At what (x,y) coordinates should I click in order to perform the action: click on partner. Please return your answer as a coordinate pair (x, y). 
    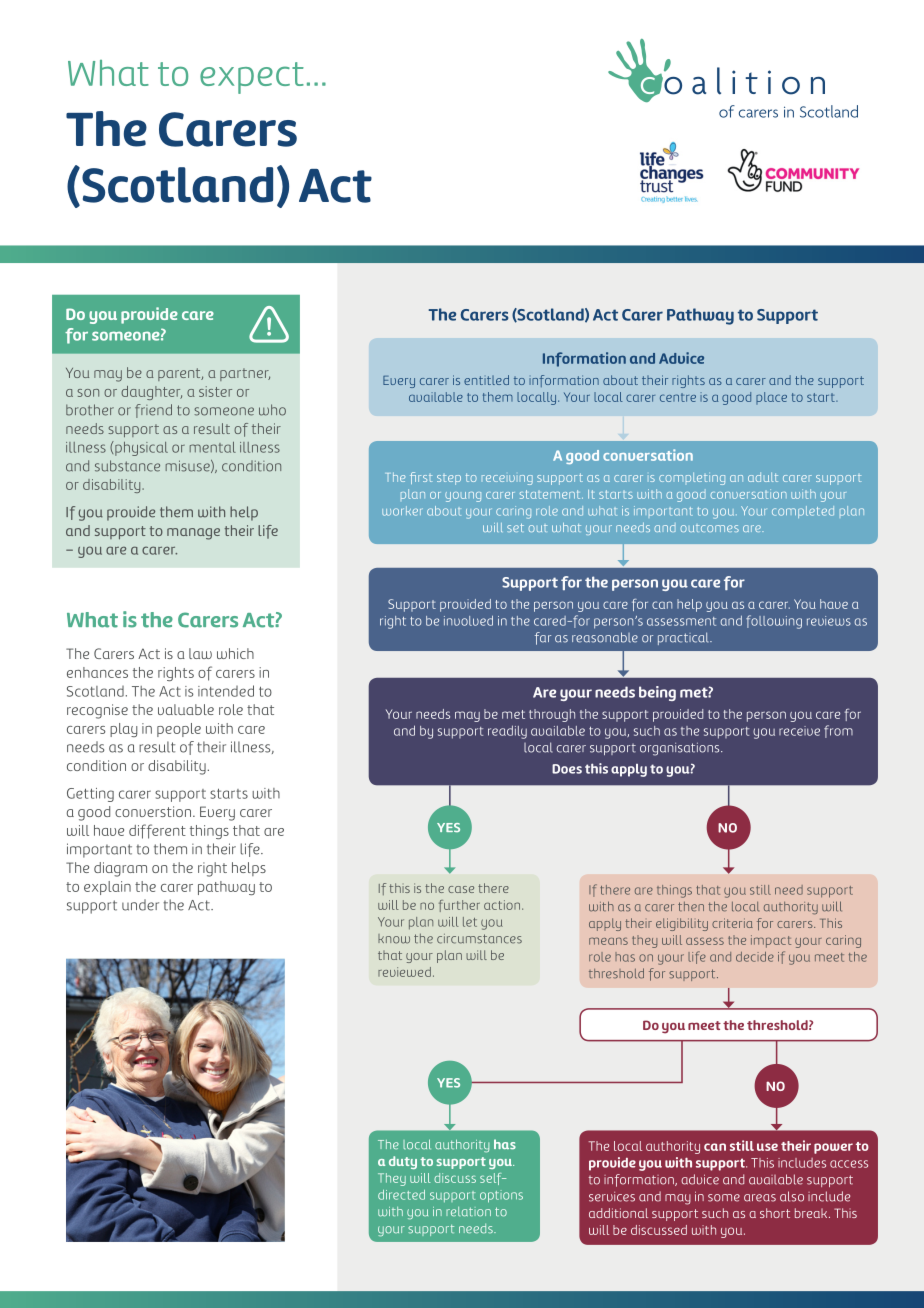
    Looking at the image, I should click on (245, 374).
